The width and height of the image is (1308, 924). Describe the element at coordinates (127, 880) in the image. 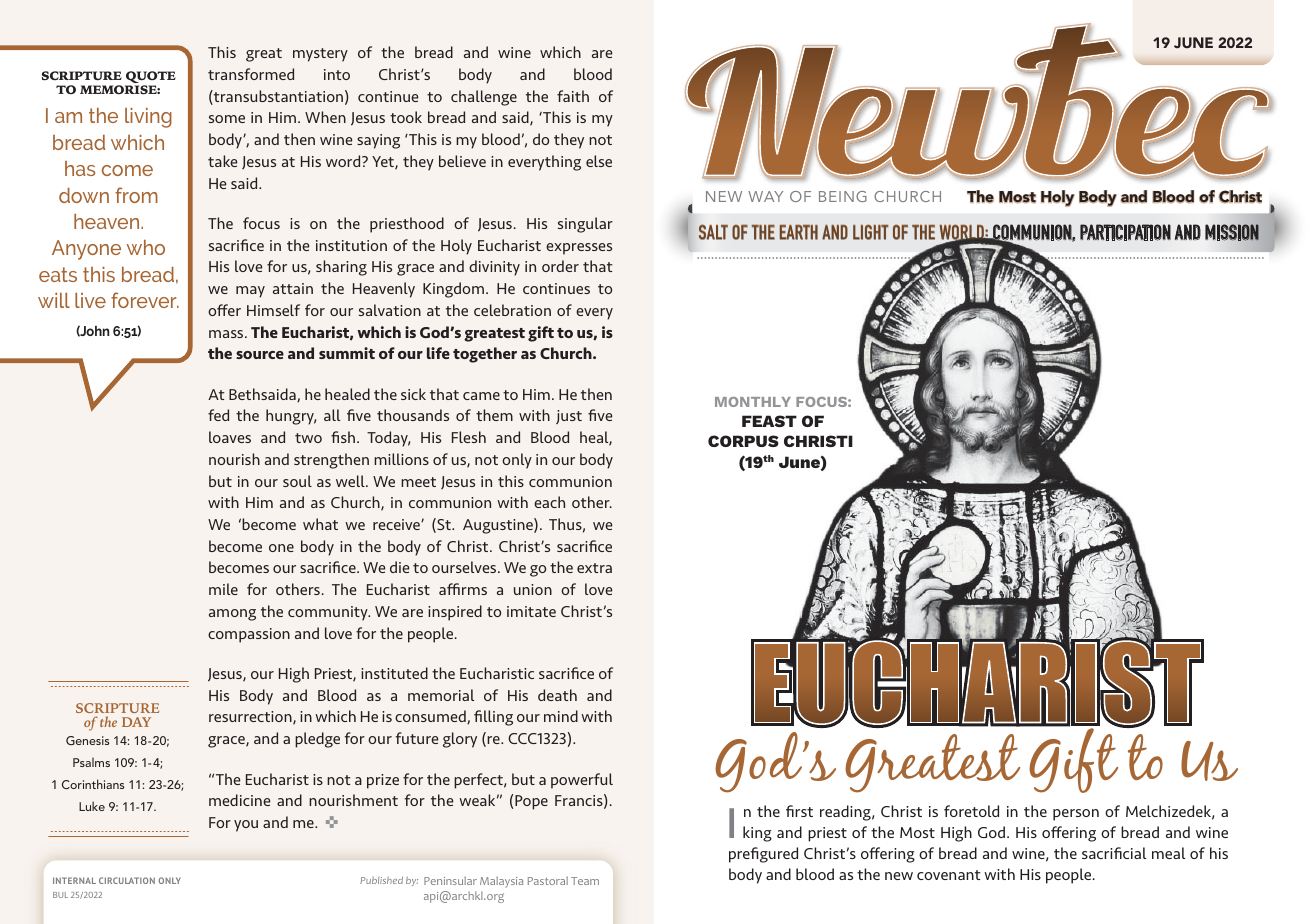

I see `CIRCULATION` at that location.
